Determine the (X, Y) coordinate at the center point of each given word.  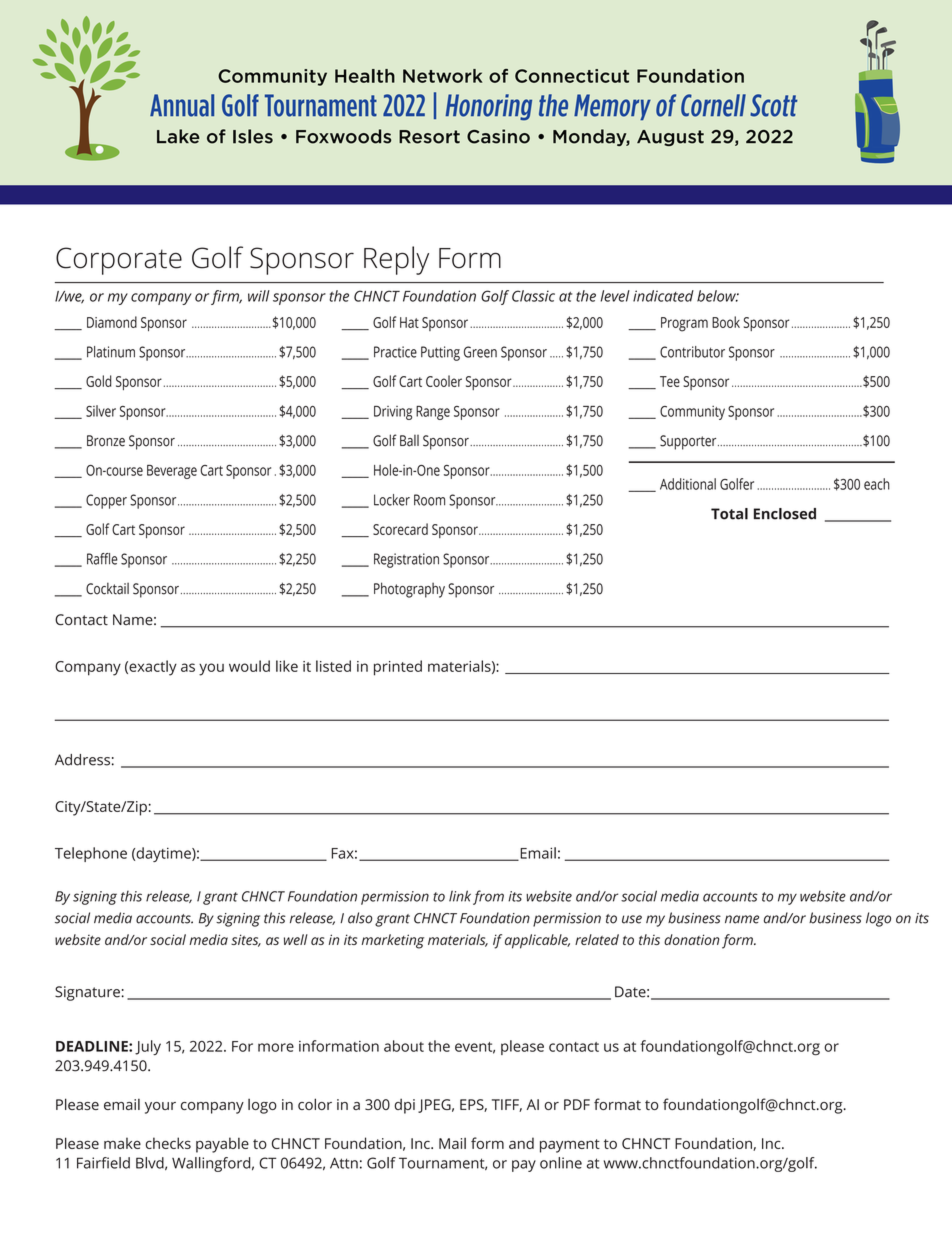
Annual (182, 105)
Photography (409, 590)
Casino (498, 136)
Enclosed (785, 514)
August (670, 138)
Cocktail (107, 588)
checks (168, 1143)
